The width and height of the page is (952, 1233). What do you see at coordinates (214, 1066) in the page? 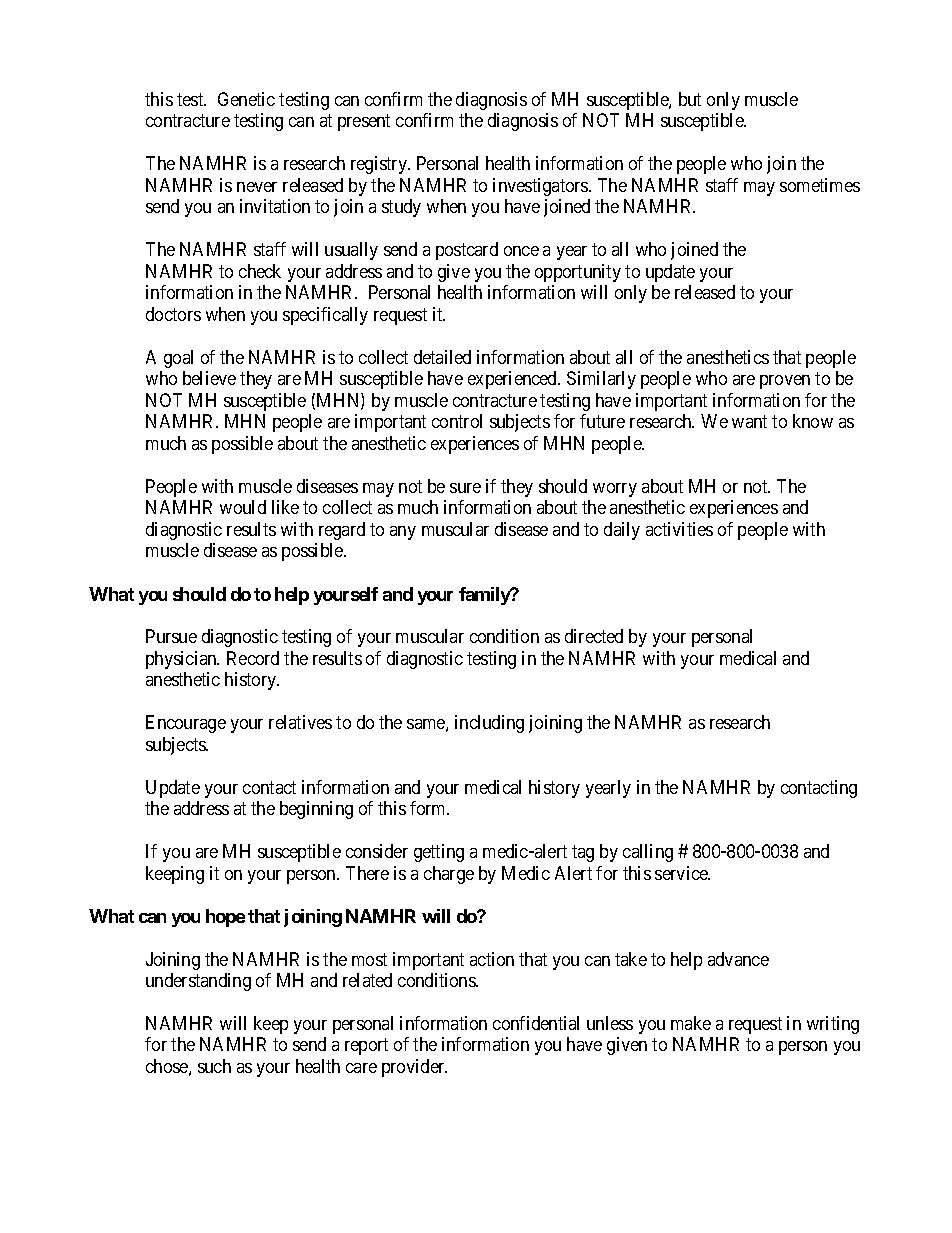
I see `such` at bounding box center [214, 1066].
